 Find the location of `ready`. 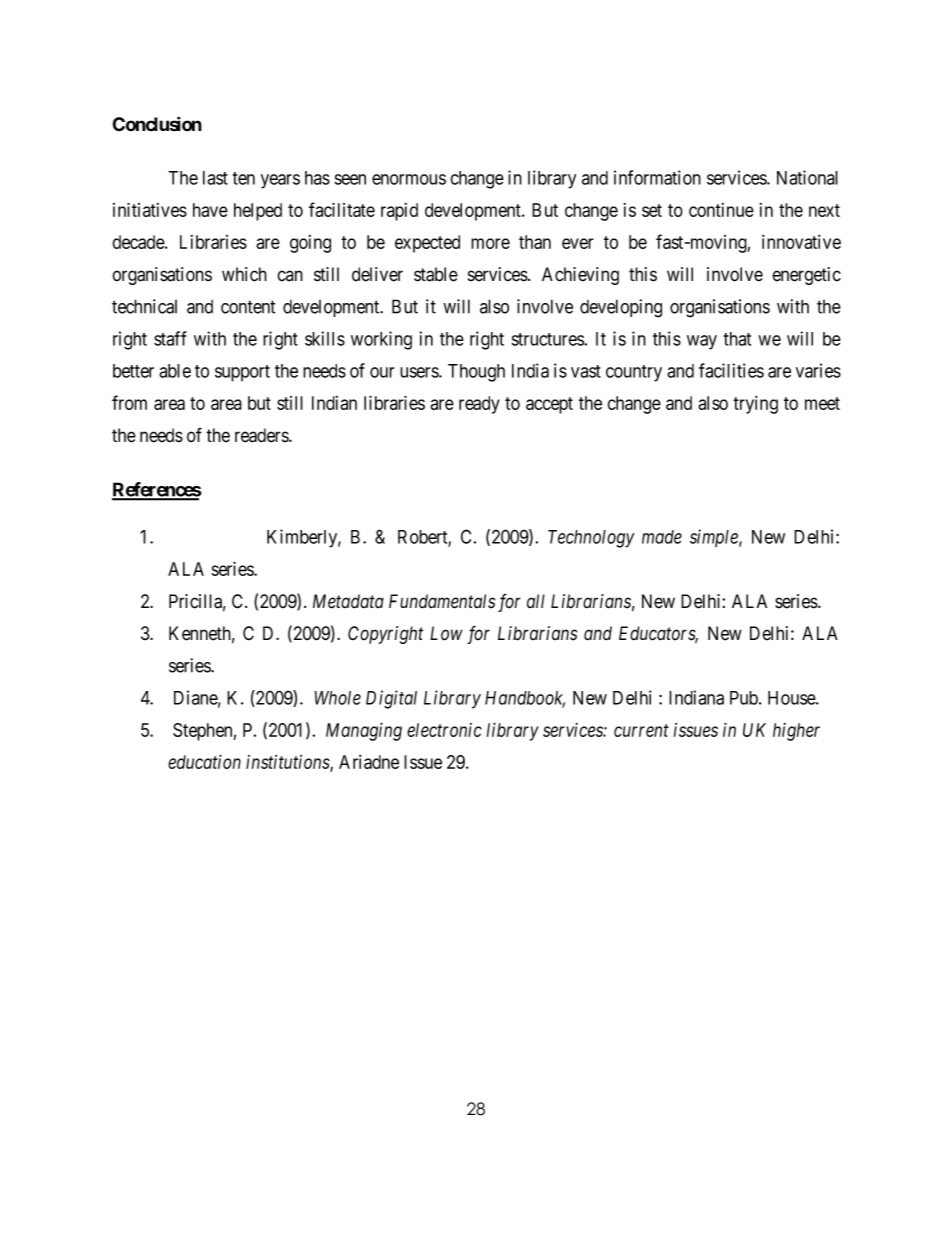

ready is located at coordinates (479, 405).
